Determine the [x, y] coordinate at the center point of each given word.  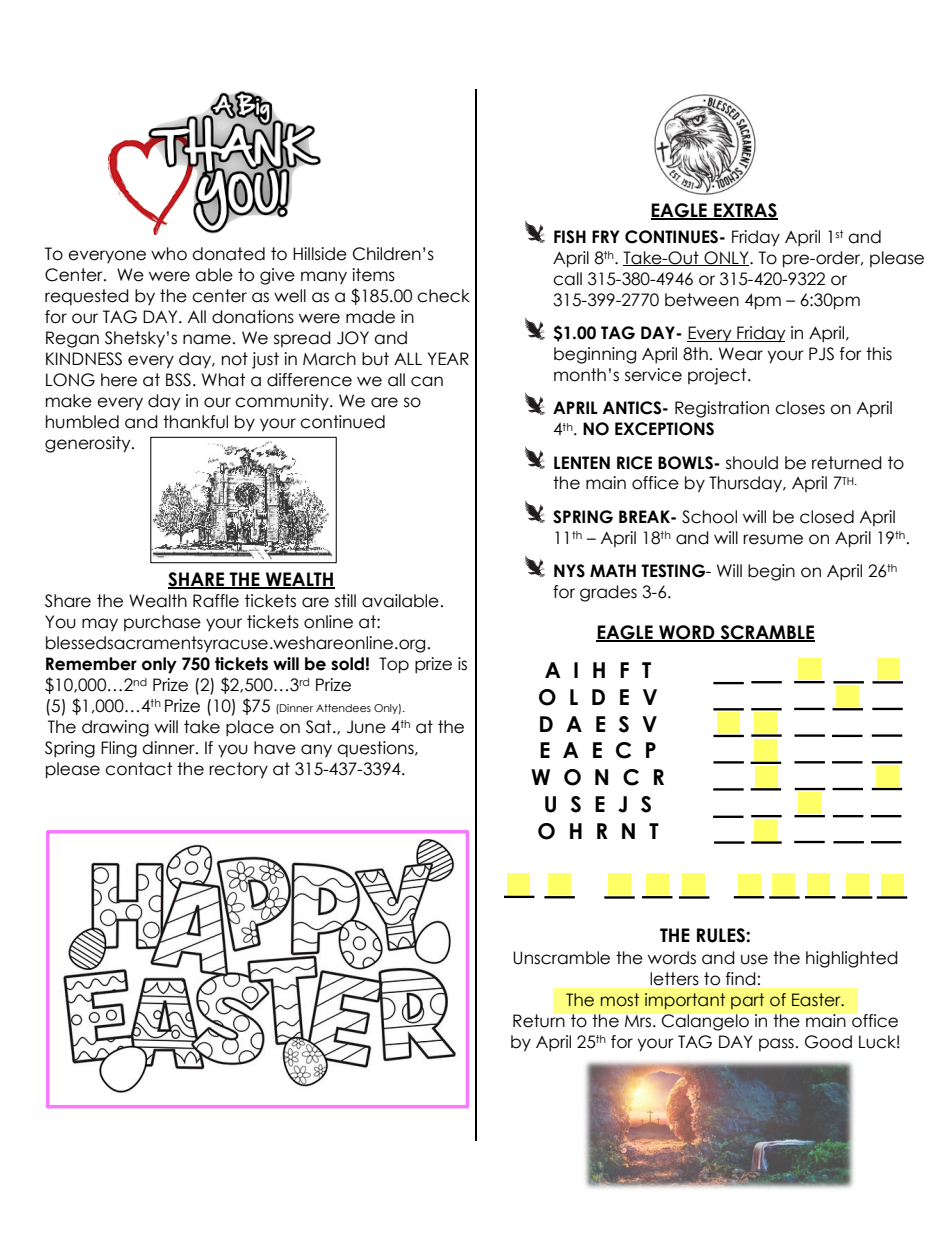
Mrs [639, 1021]
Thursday [746, 484]
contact [138, 769]
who [169, 254]
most [620, 1000]
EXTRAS [745, 211]
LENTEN [582, 462]
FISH [570, 237]
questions [376, 749]
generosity [89, 444]
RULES [722, 935]
